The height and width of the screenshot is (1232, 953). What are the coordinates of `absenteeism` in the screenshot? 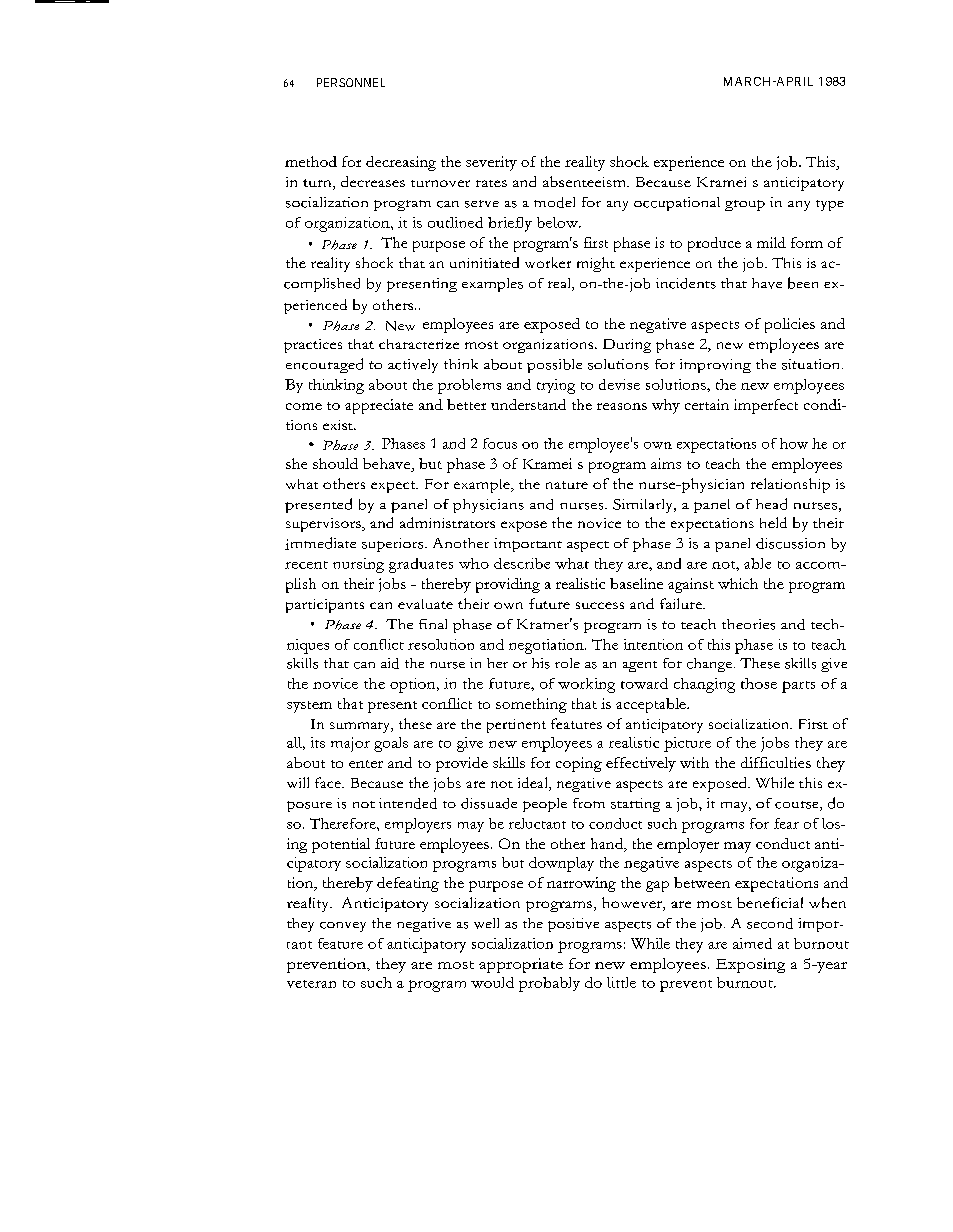 It's located at (585, 181).
